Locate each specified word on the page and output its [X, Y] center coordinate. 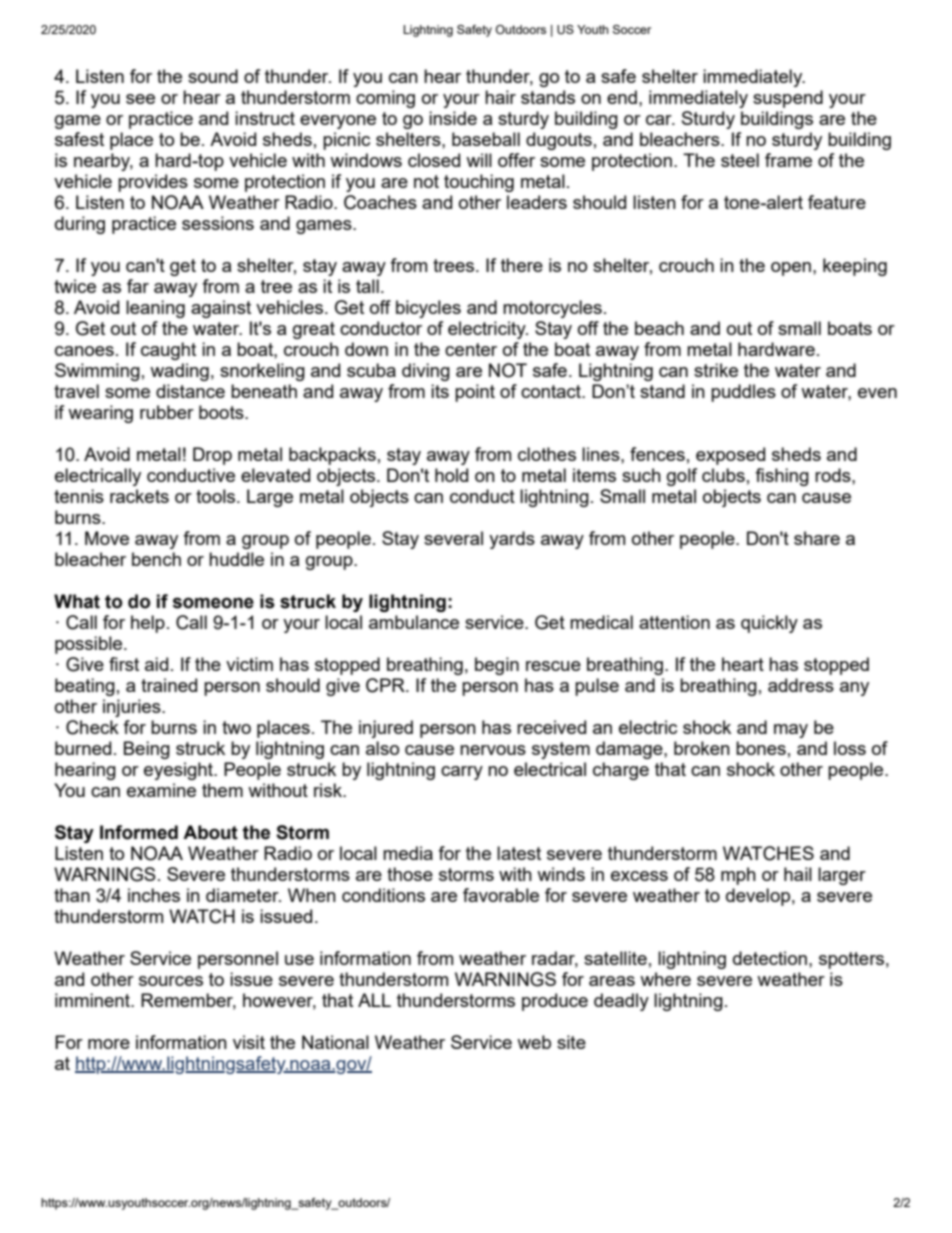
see [140, 99]
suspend [788, 99]
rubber [167, 412]
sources [171, 981]
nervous [493, 750]
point [475, 393]
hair [500, 97]
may [791, 731]
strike [716, 370]
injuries [133, 708]
